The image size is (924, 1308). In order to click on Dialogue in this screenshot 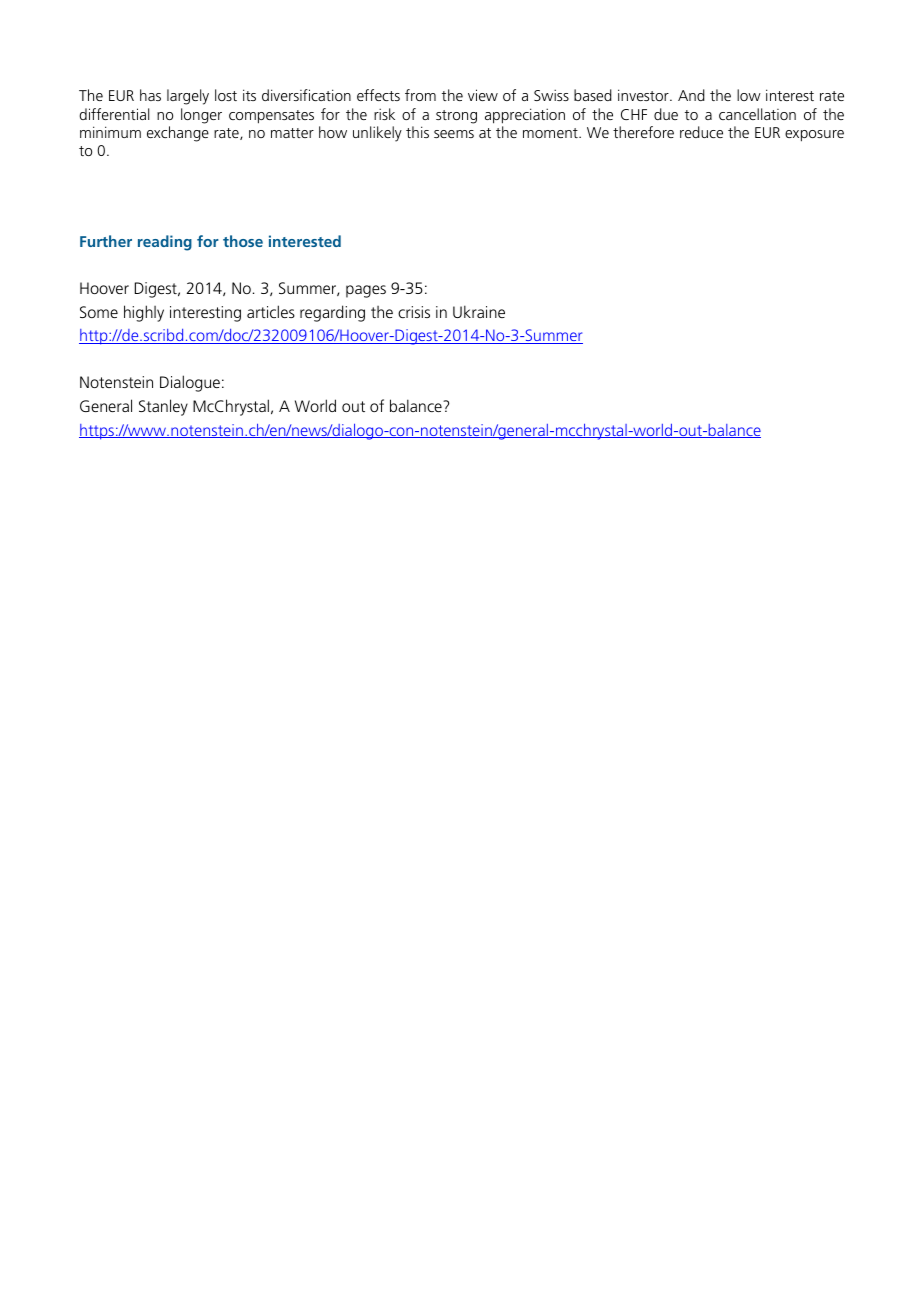, I will do `click(190, 383)`.
